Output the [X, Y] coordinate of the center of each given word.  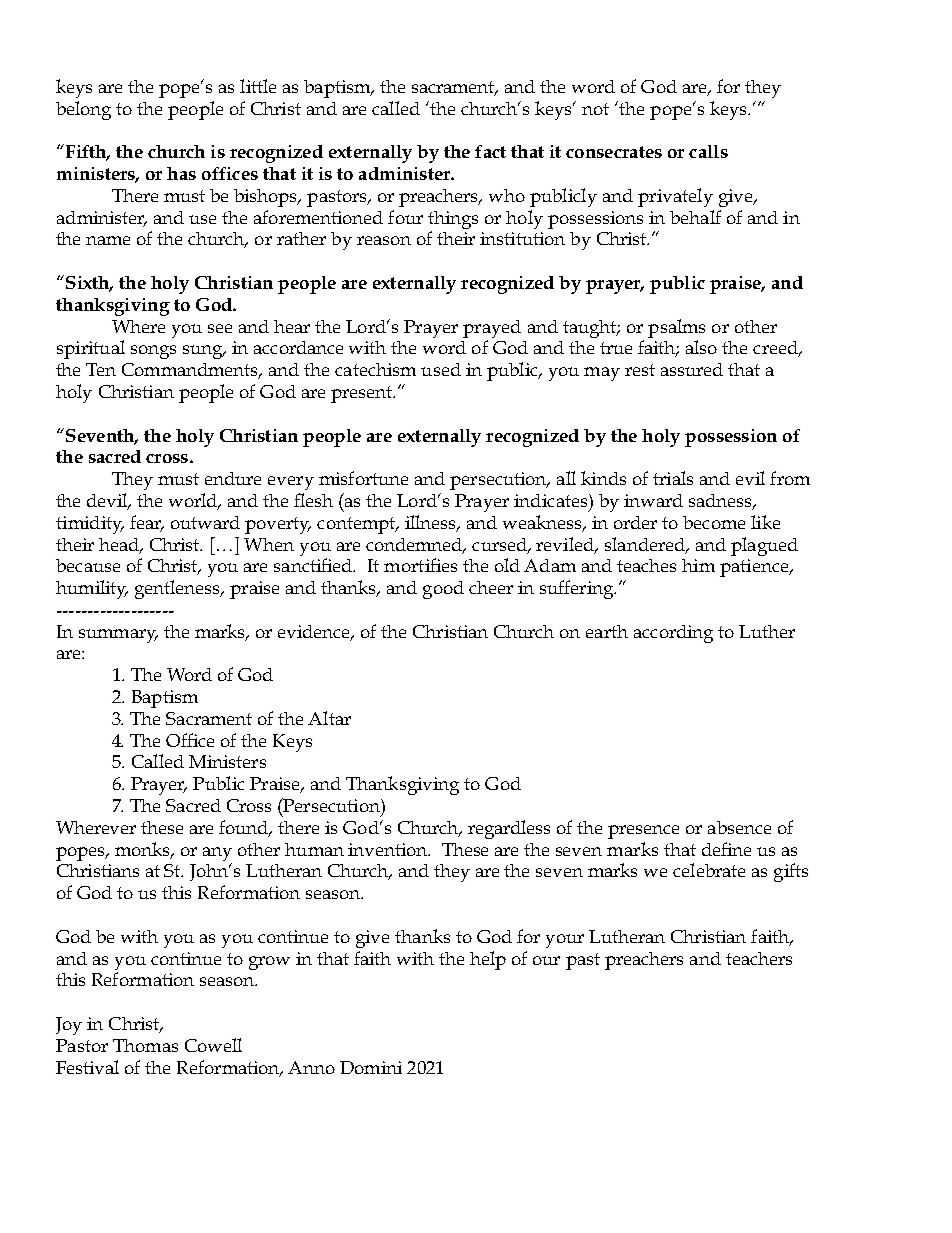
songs [153, 352]
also [701, 347]
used [441, 369]
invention [389, 849]
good [443, 590]
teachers [759, 958]
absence [739, 827]
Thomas [145, 1045]
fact [490, 151]
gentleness [179, 589]
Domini [371, 1067]
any [217, 854]
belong [83, 110]
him [698, 565]
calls [708, 151]
